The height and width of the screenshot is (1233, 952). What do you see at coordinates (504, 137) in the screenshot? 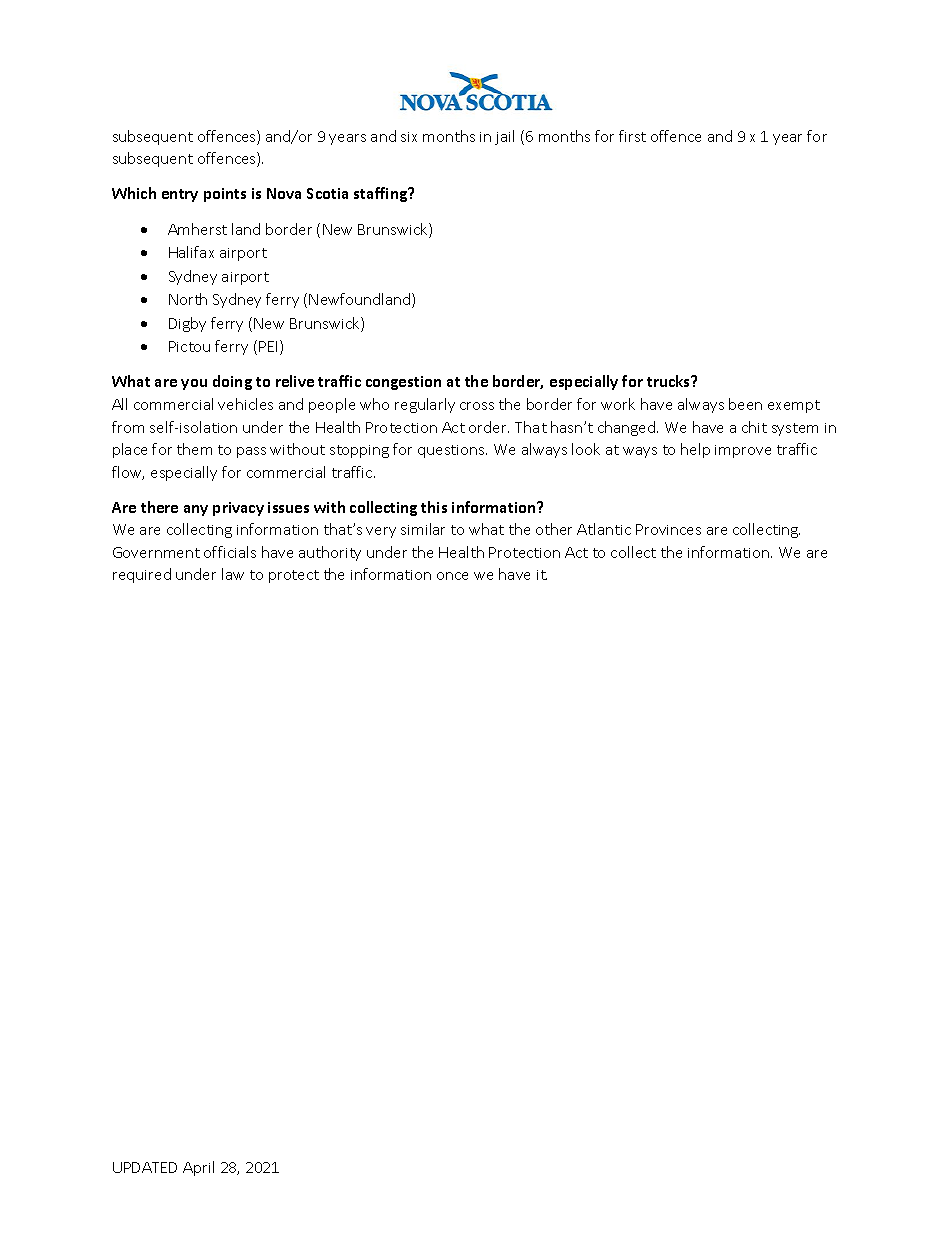
I see `jail` at bounding box center [504, 137].
